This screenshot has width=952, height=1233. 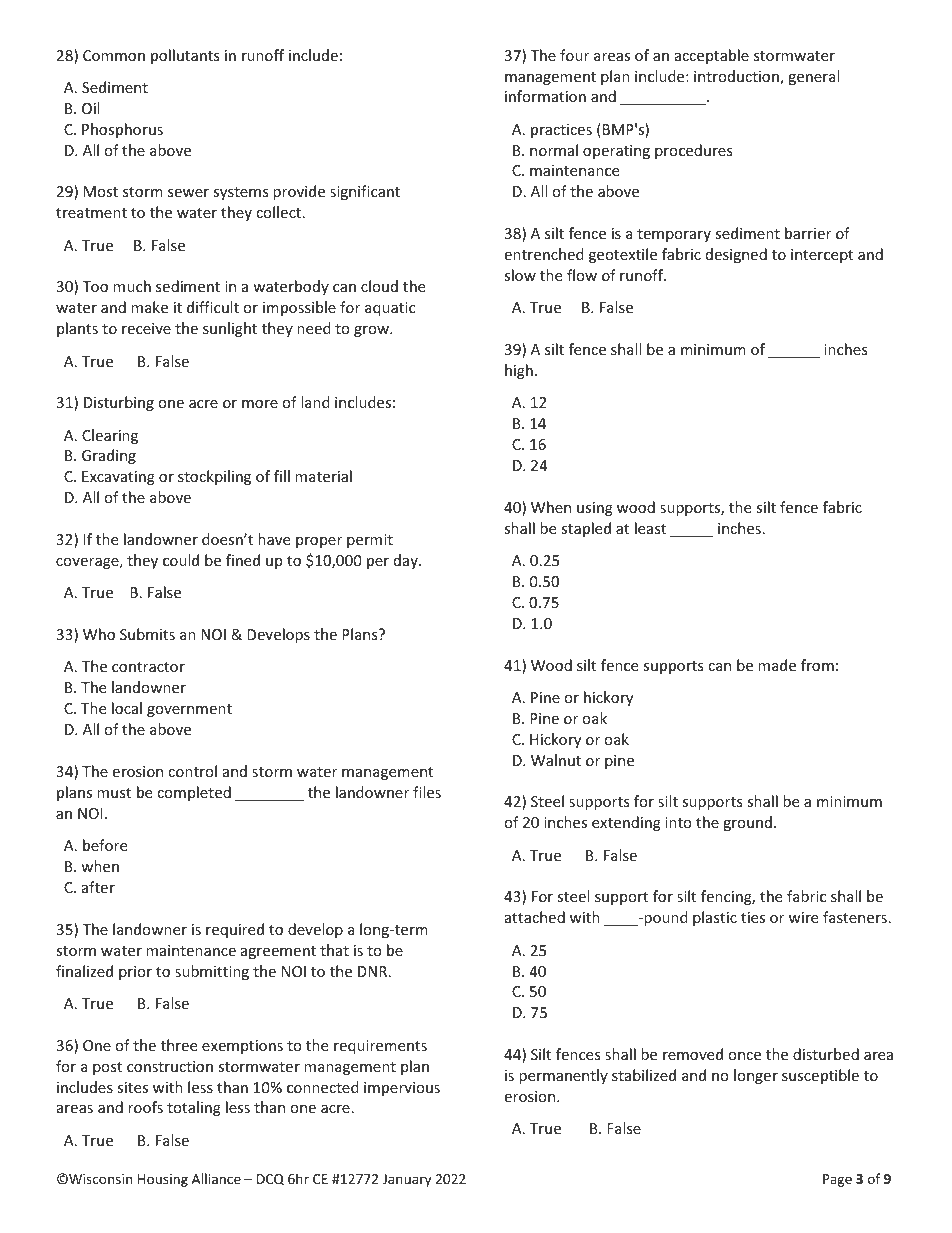 I want to click on slow, so click(x=520, y=275).
